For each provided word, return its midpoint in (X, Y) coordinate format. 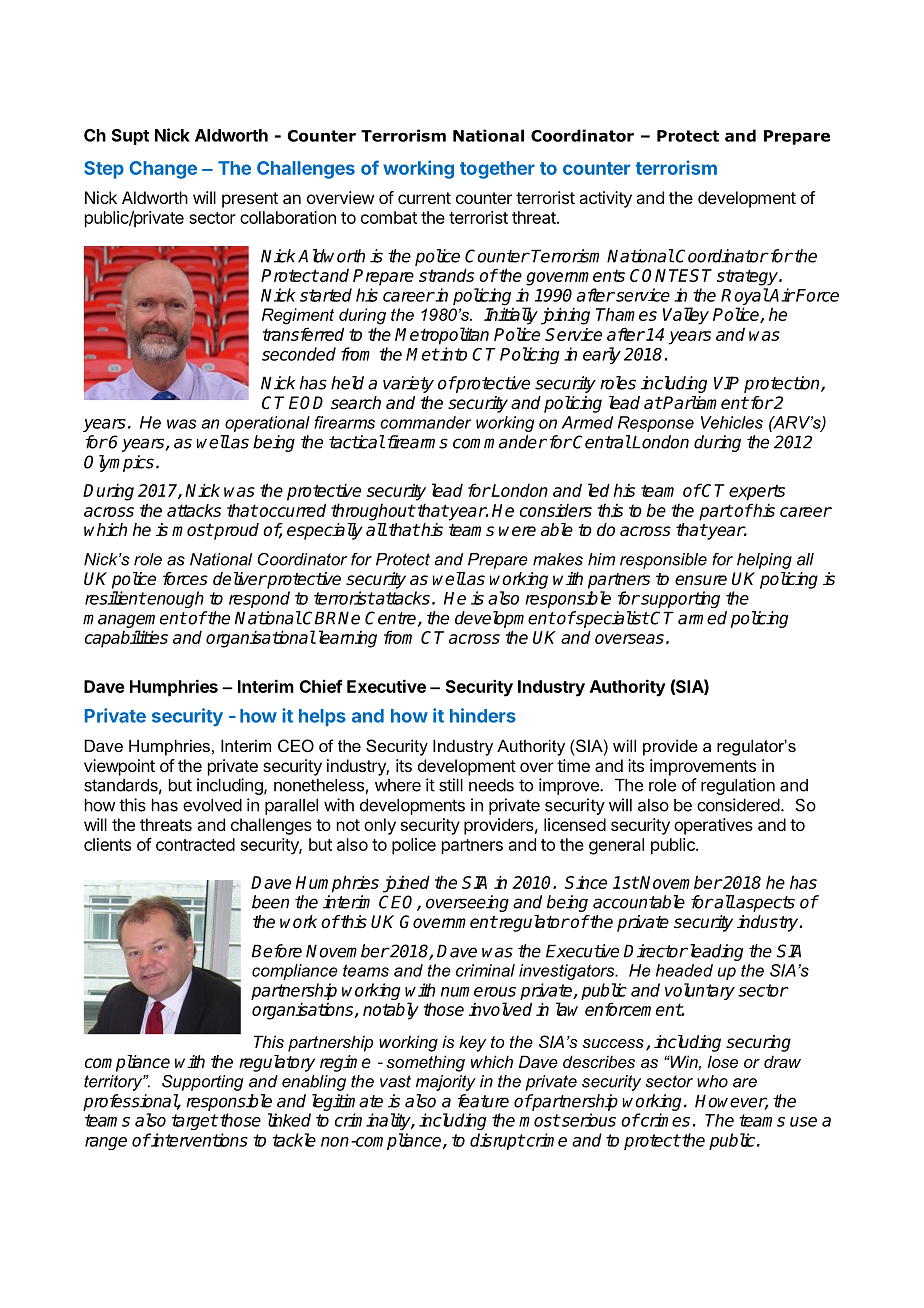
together (497, 170)
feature (483, 1101)
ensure (701, 580)
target (195, 1122)
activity (605, 199)
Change (163, 170)
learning (346, 639)
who (712, 1081)
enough (175, 599)
